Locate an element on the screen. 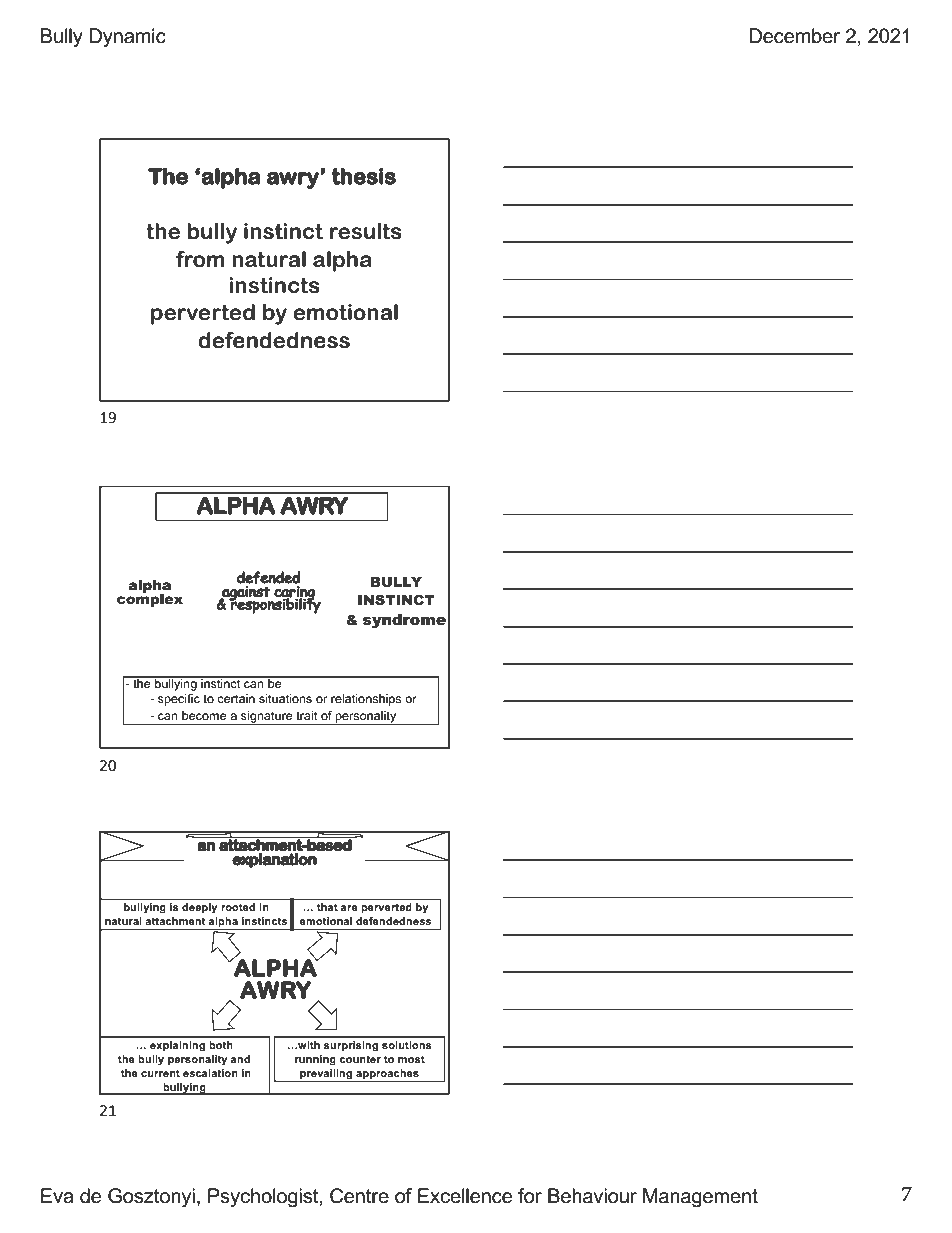 The image size is (952, 1233). become is located at coordinates (204, 715).
